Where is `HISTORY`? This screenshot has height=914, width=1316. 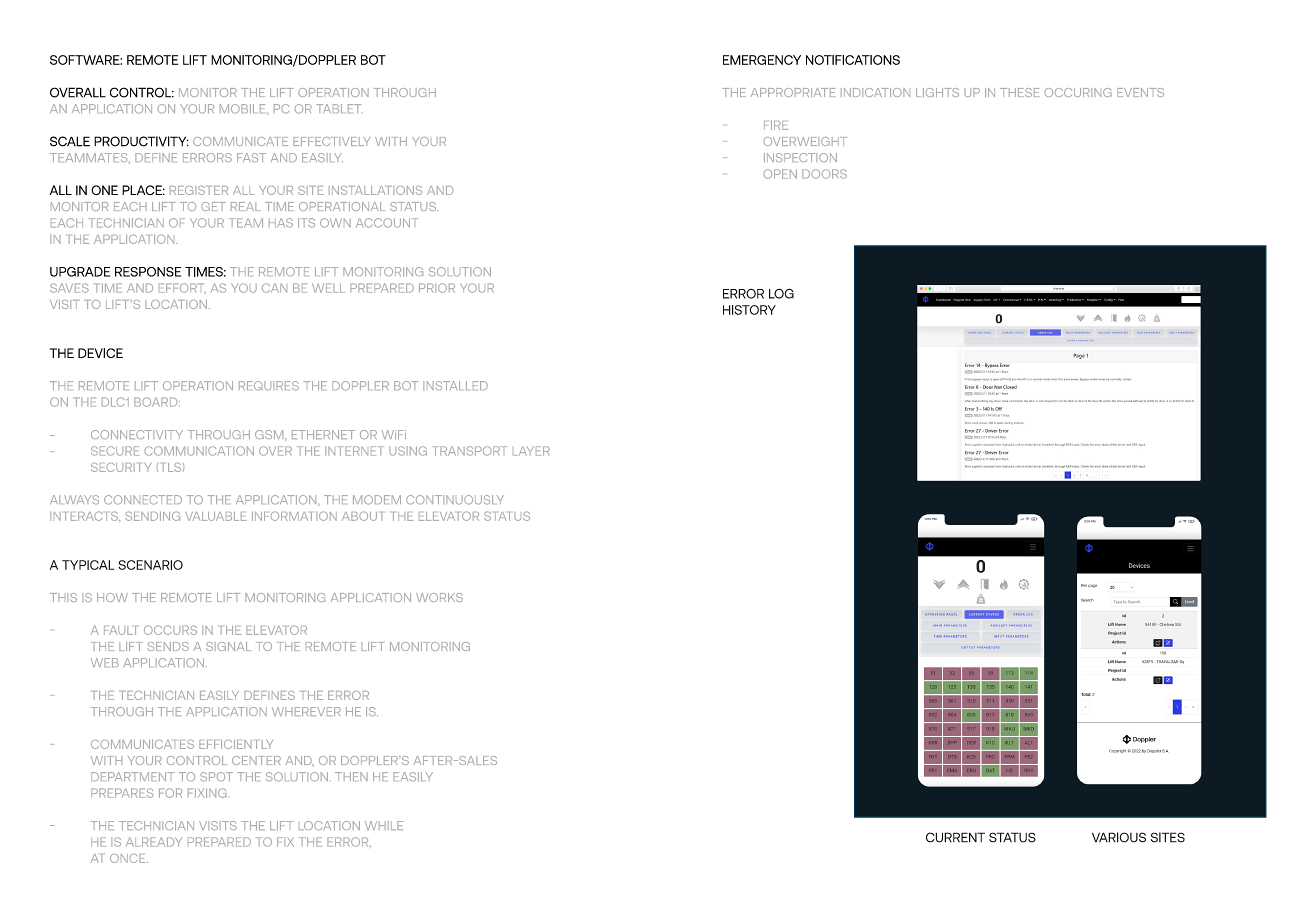
HISTORY is located at coordinates (749, 310).
